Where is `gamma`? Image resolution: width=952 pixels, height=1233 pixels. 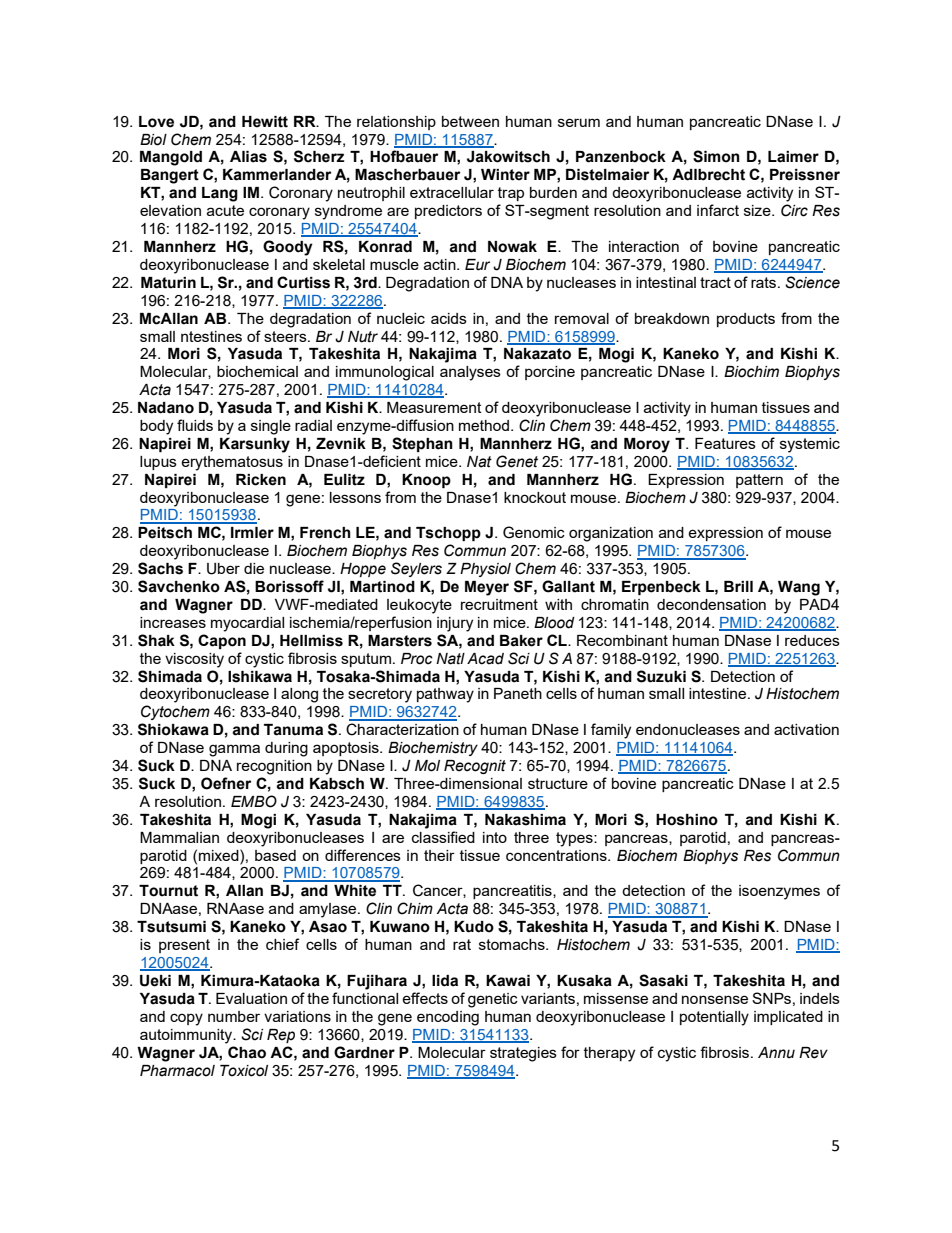
gamma is located at coordinates (234, 750).
